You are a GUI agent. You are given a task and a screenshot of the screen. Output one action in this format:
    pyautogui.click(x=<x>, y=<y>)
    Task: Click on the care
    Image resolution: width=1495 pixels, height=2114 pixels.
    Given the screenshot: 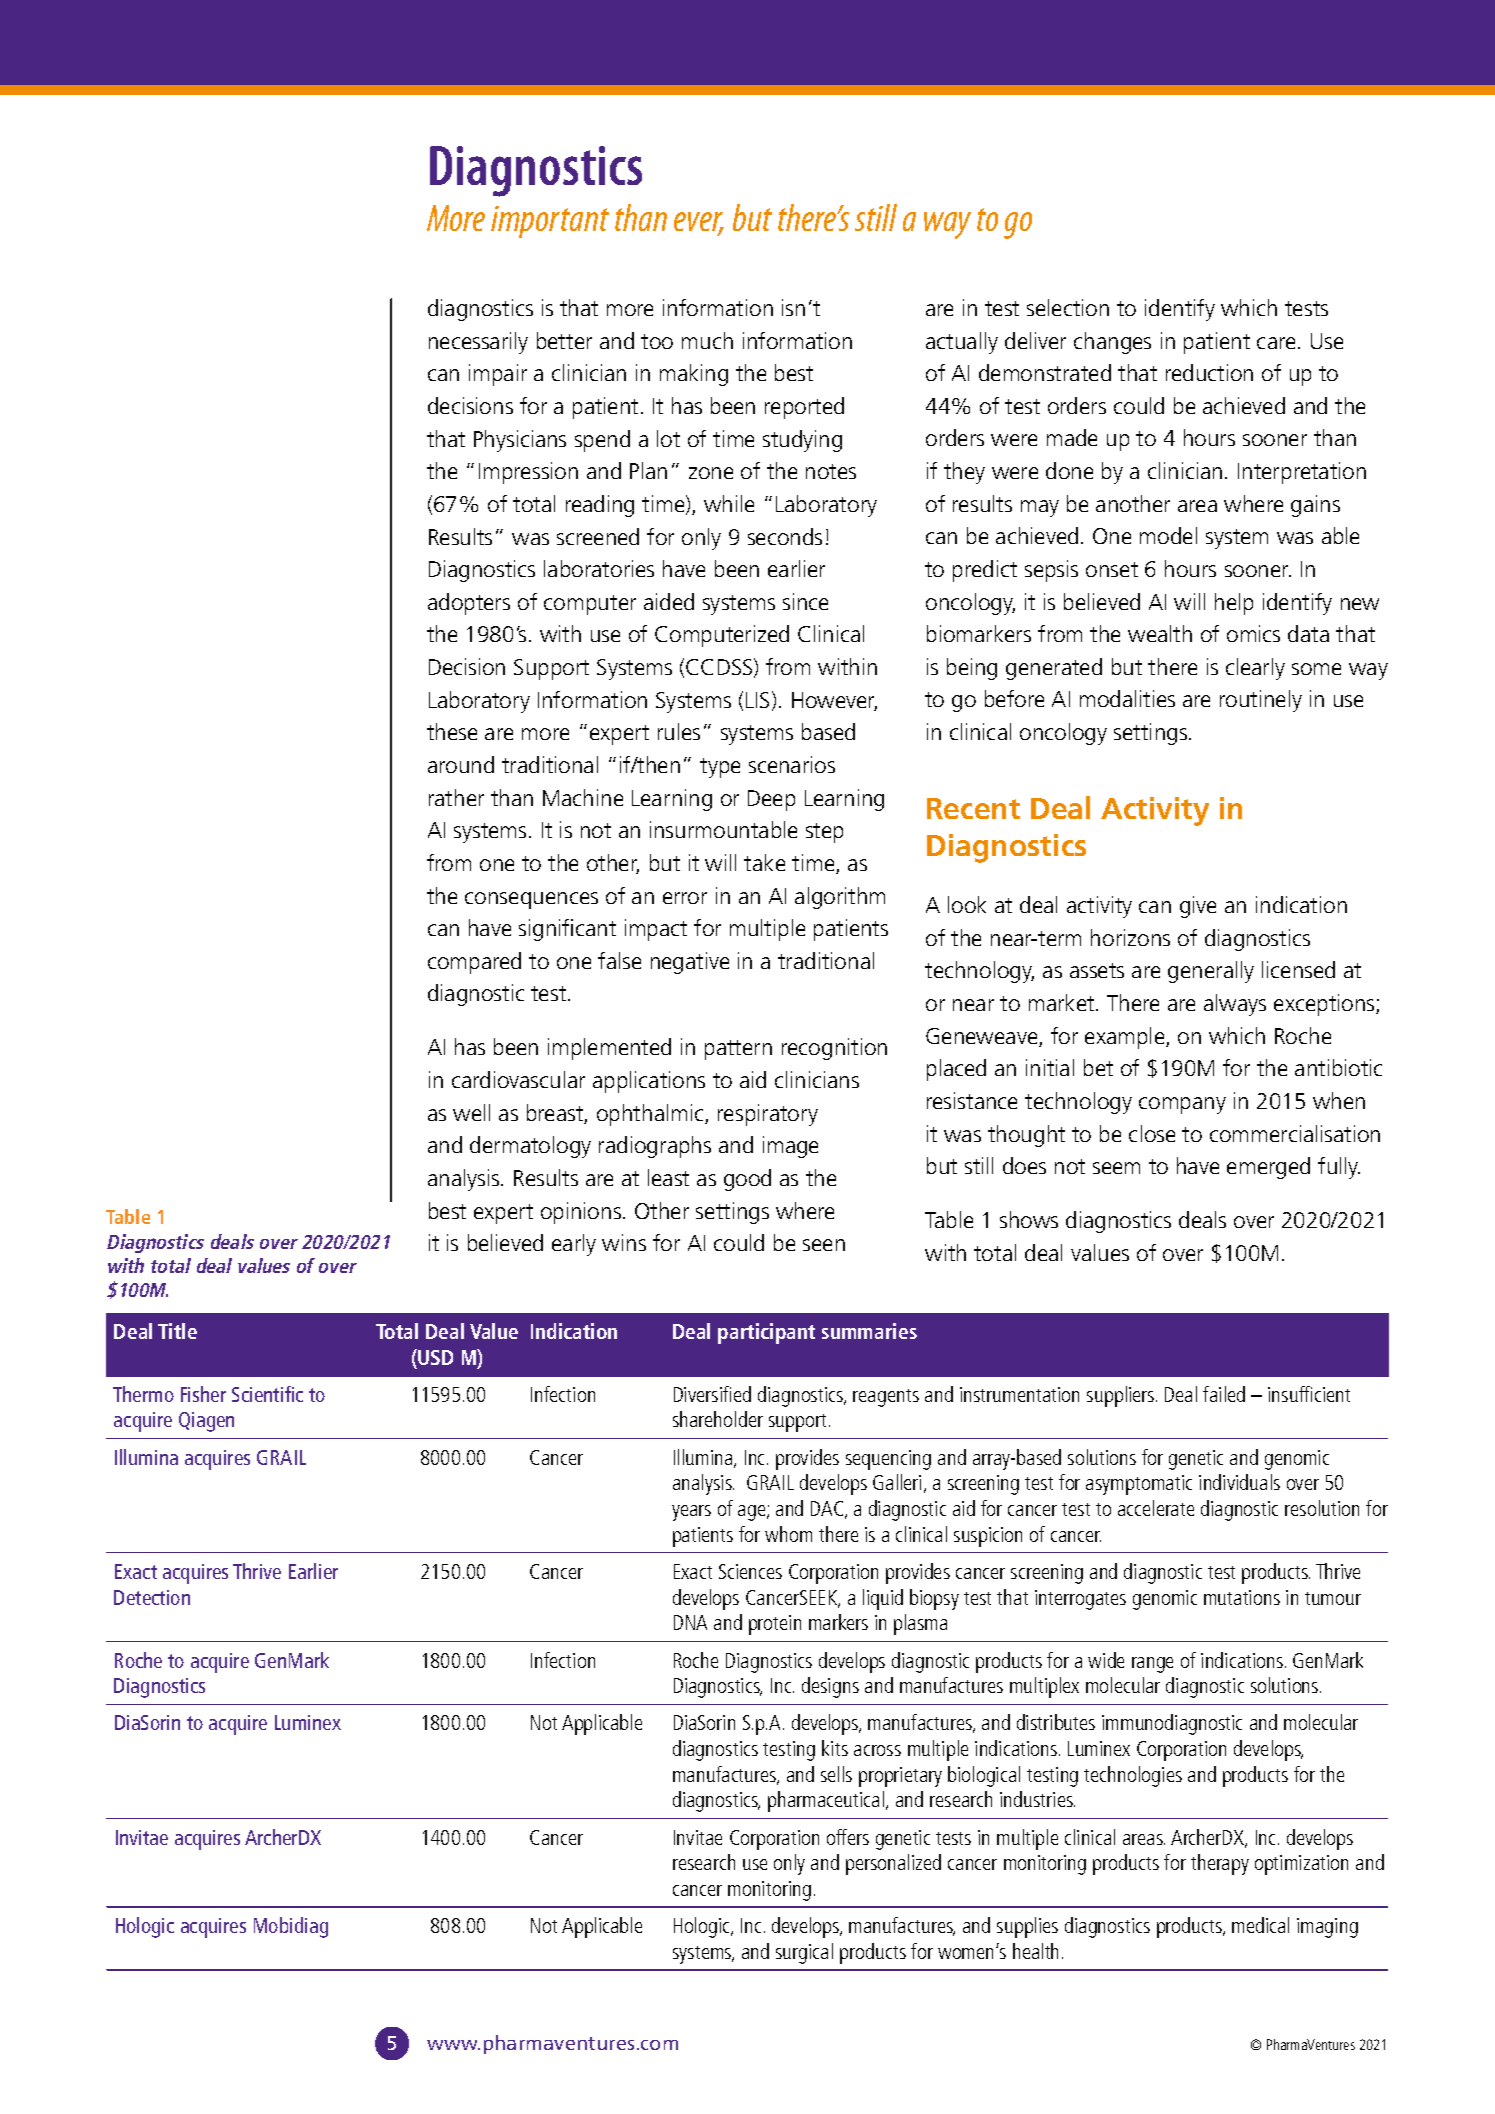 What is the action you would take?
    pyautogui.click(x=1276, y=343)
